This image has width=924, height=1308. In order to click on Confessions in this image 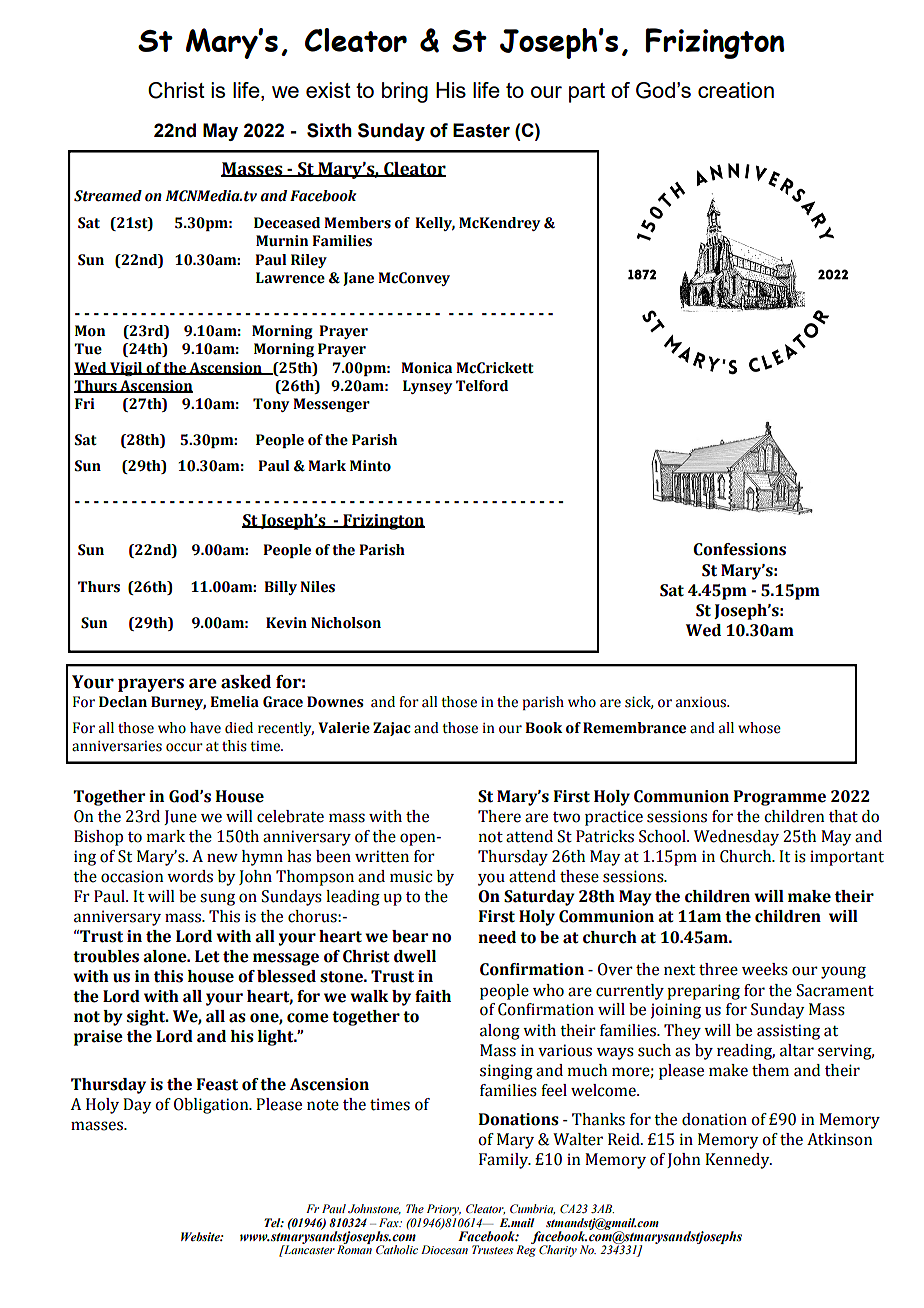, I will do `click(739, 549)`.
